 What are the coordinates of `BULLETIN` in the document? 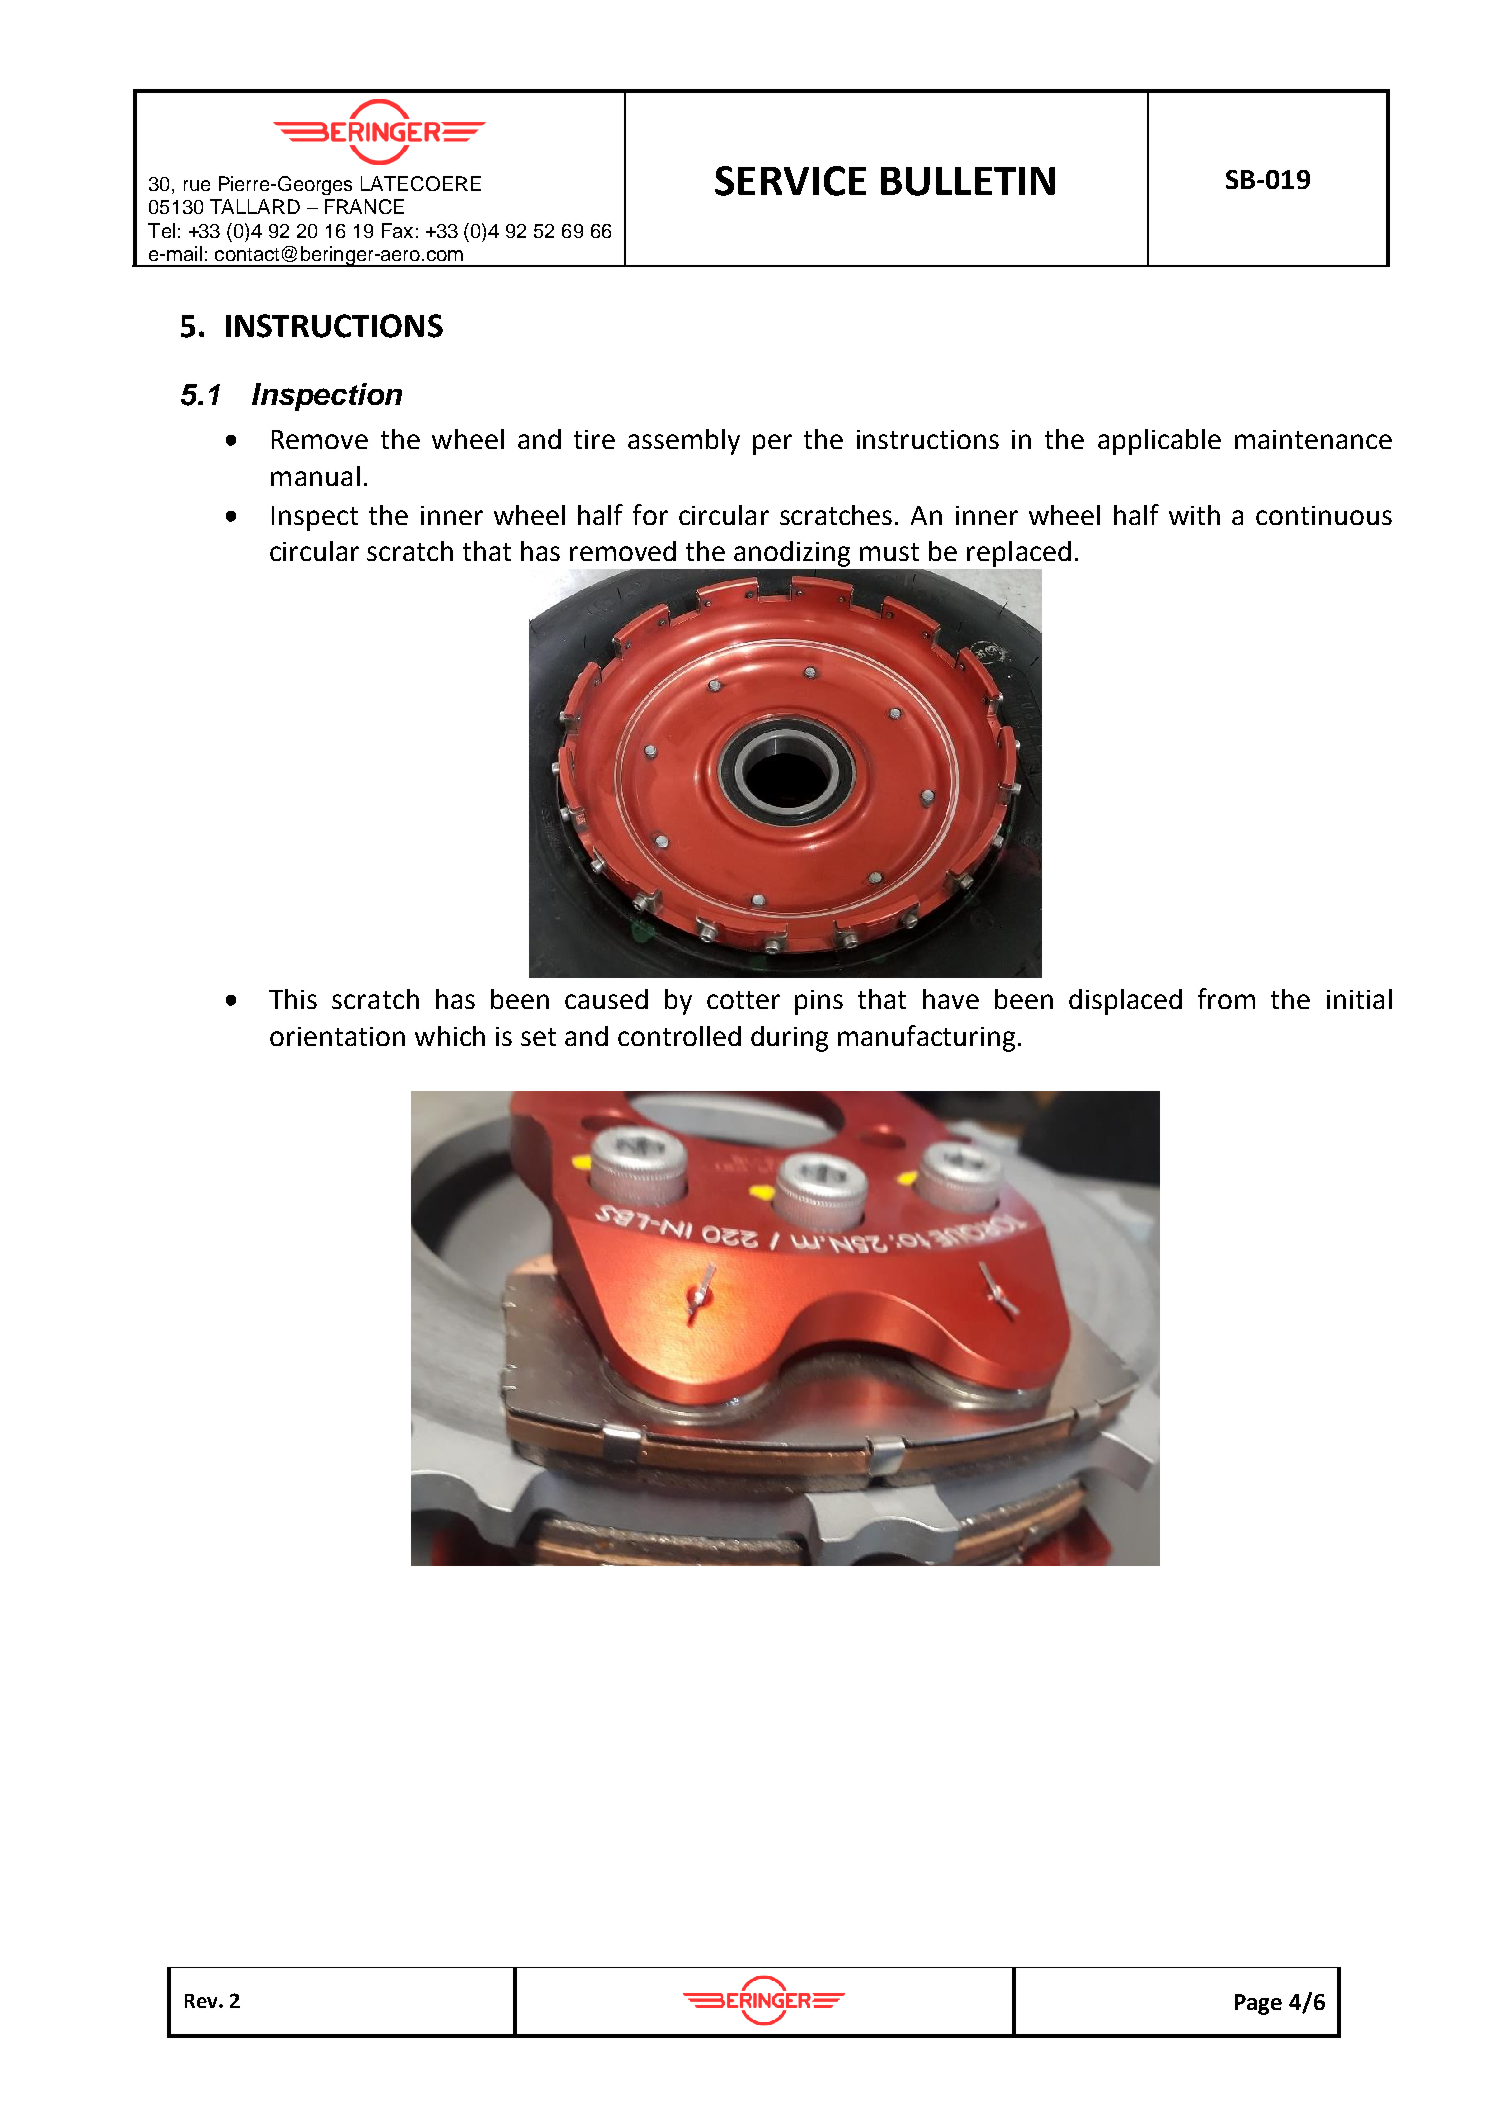 It's located at (968, 181).
